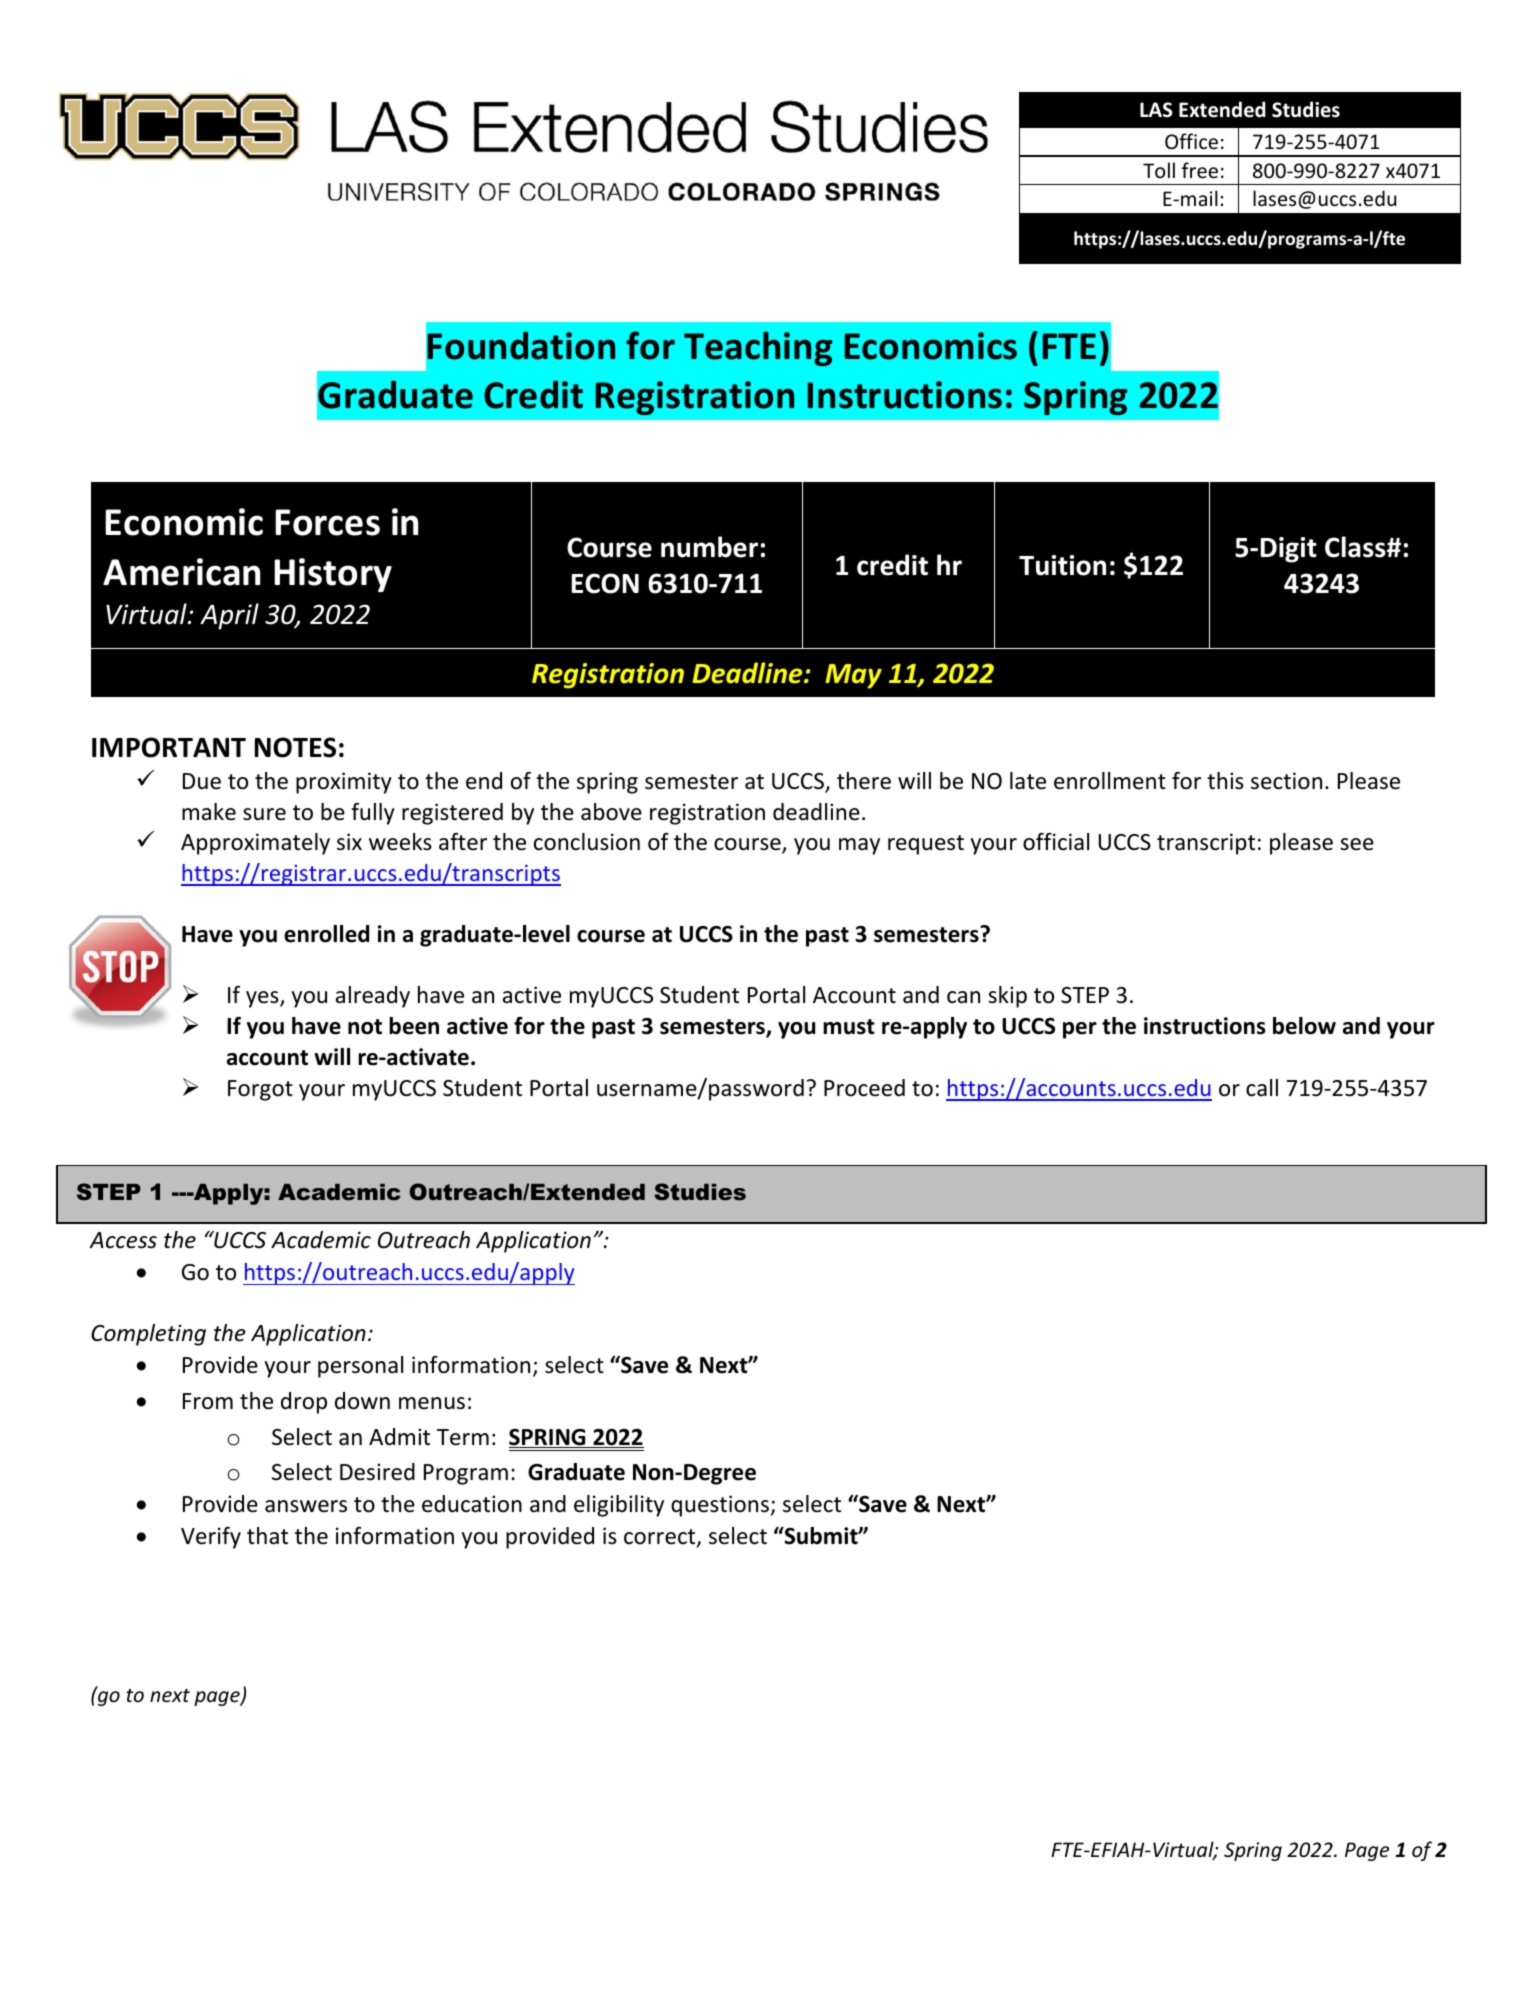  What do you see at coordinates (521, 346) in the screenshot?
I see `Foundation` at bounding box center [521, 346].
